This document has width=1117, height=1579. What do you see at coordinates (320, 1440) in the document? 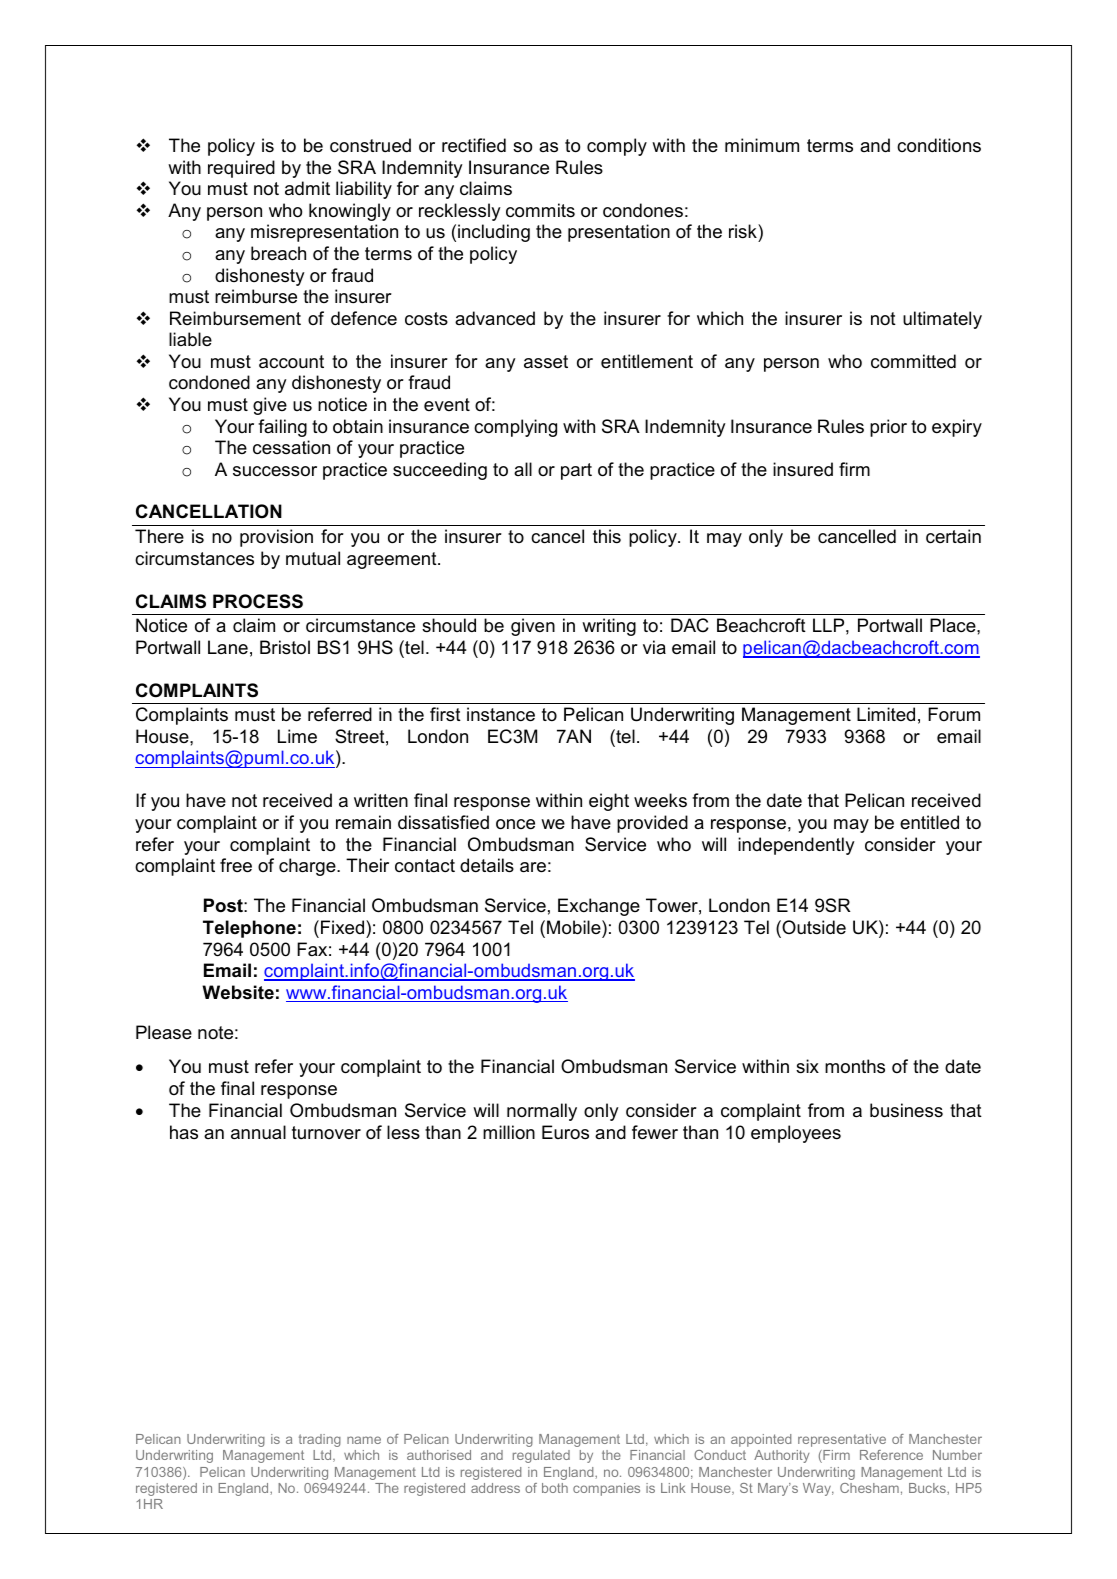
I see `trading` at bounding box center [320, 1440].
